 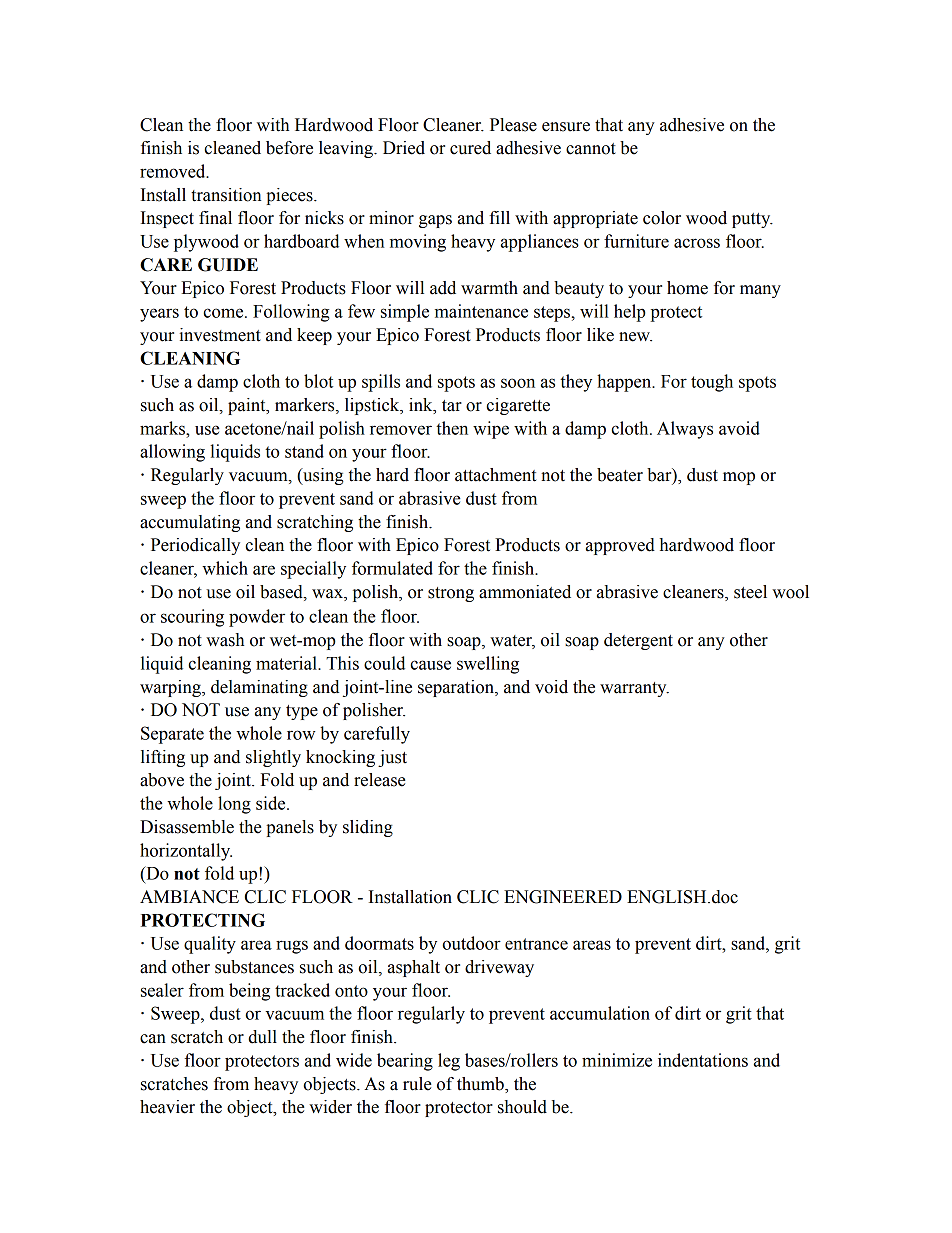 I want to click on warranty, so click(x=634, y=689).
